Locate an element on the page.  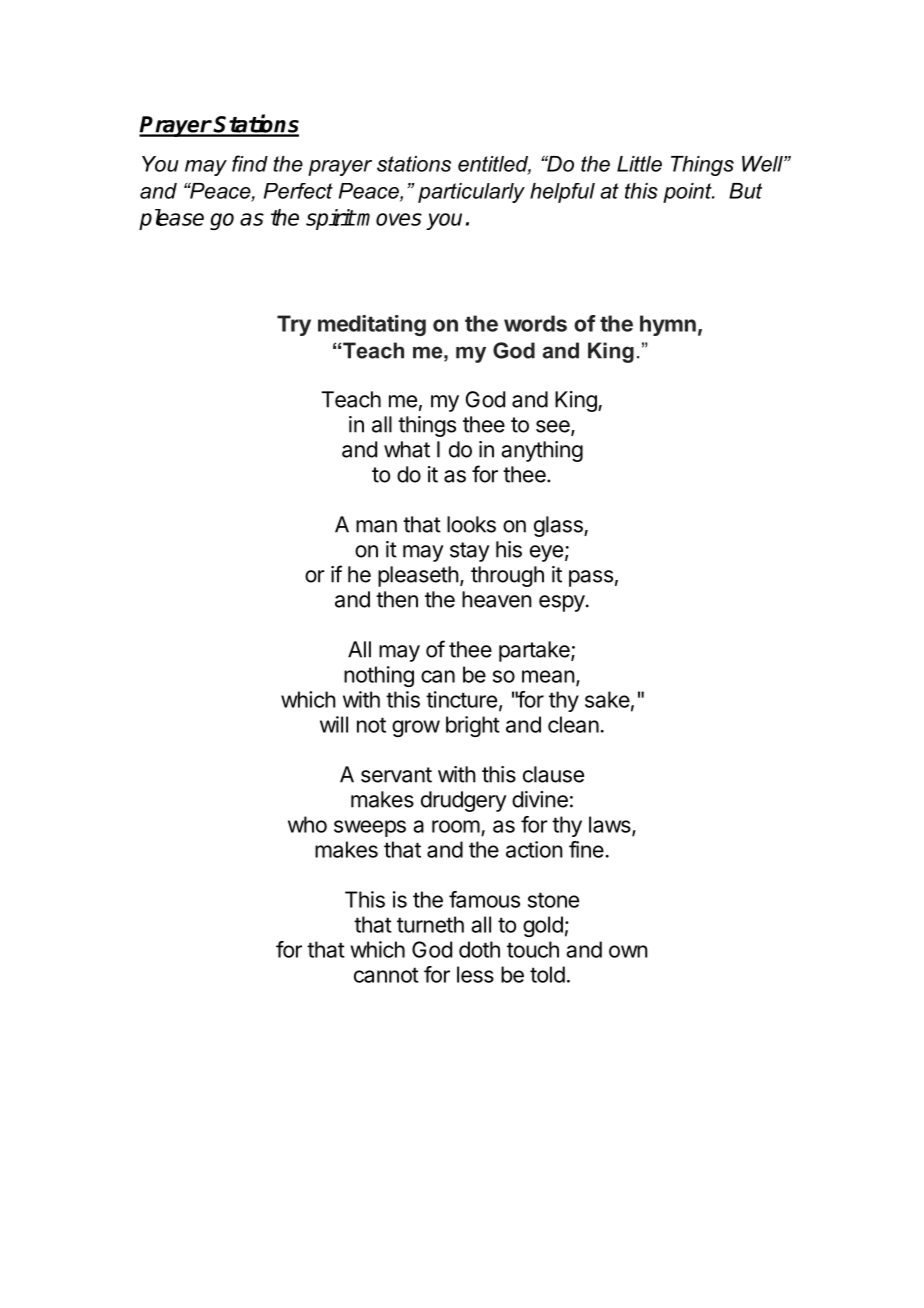
man is located at coordinates (376, 526).
